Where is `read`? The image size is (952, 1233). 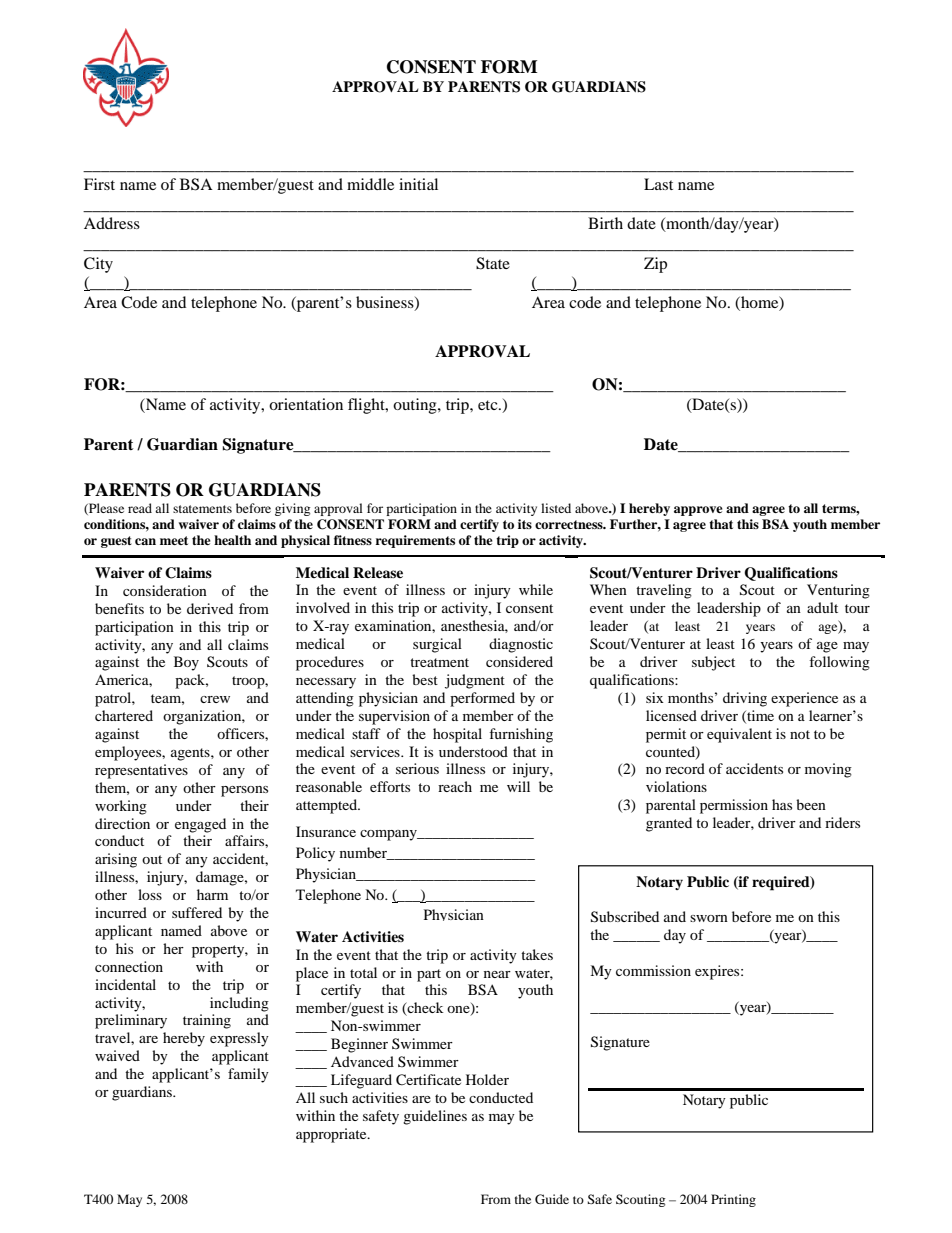
read is located at coordinates (140, 508).
